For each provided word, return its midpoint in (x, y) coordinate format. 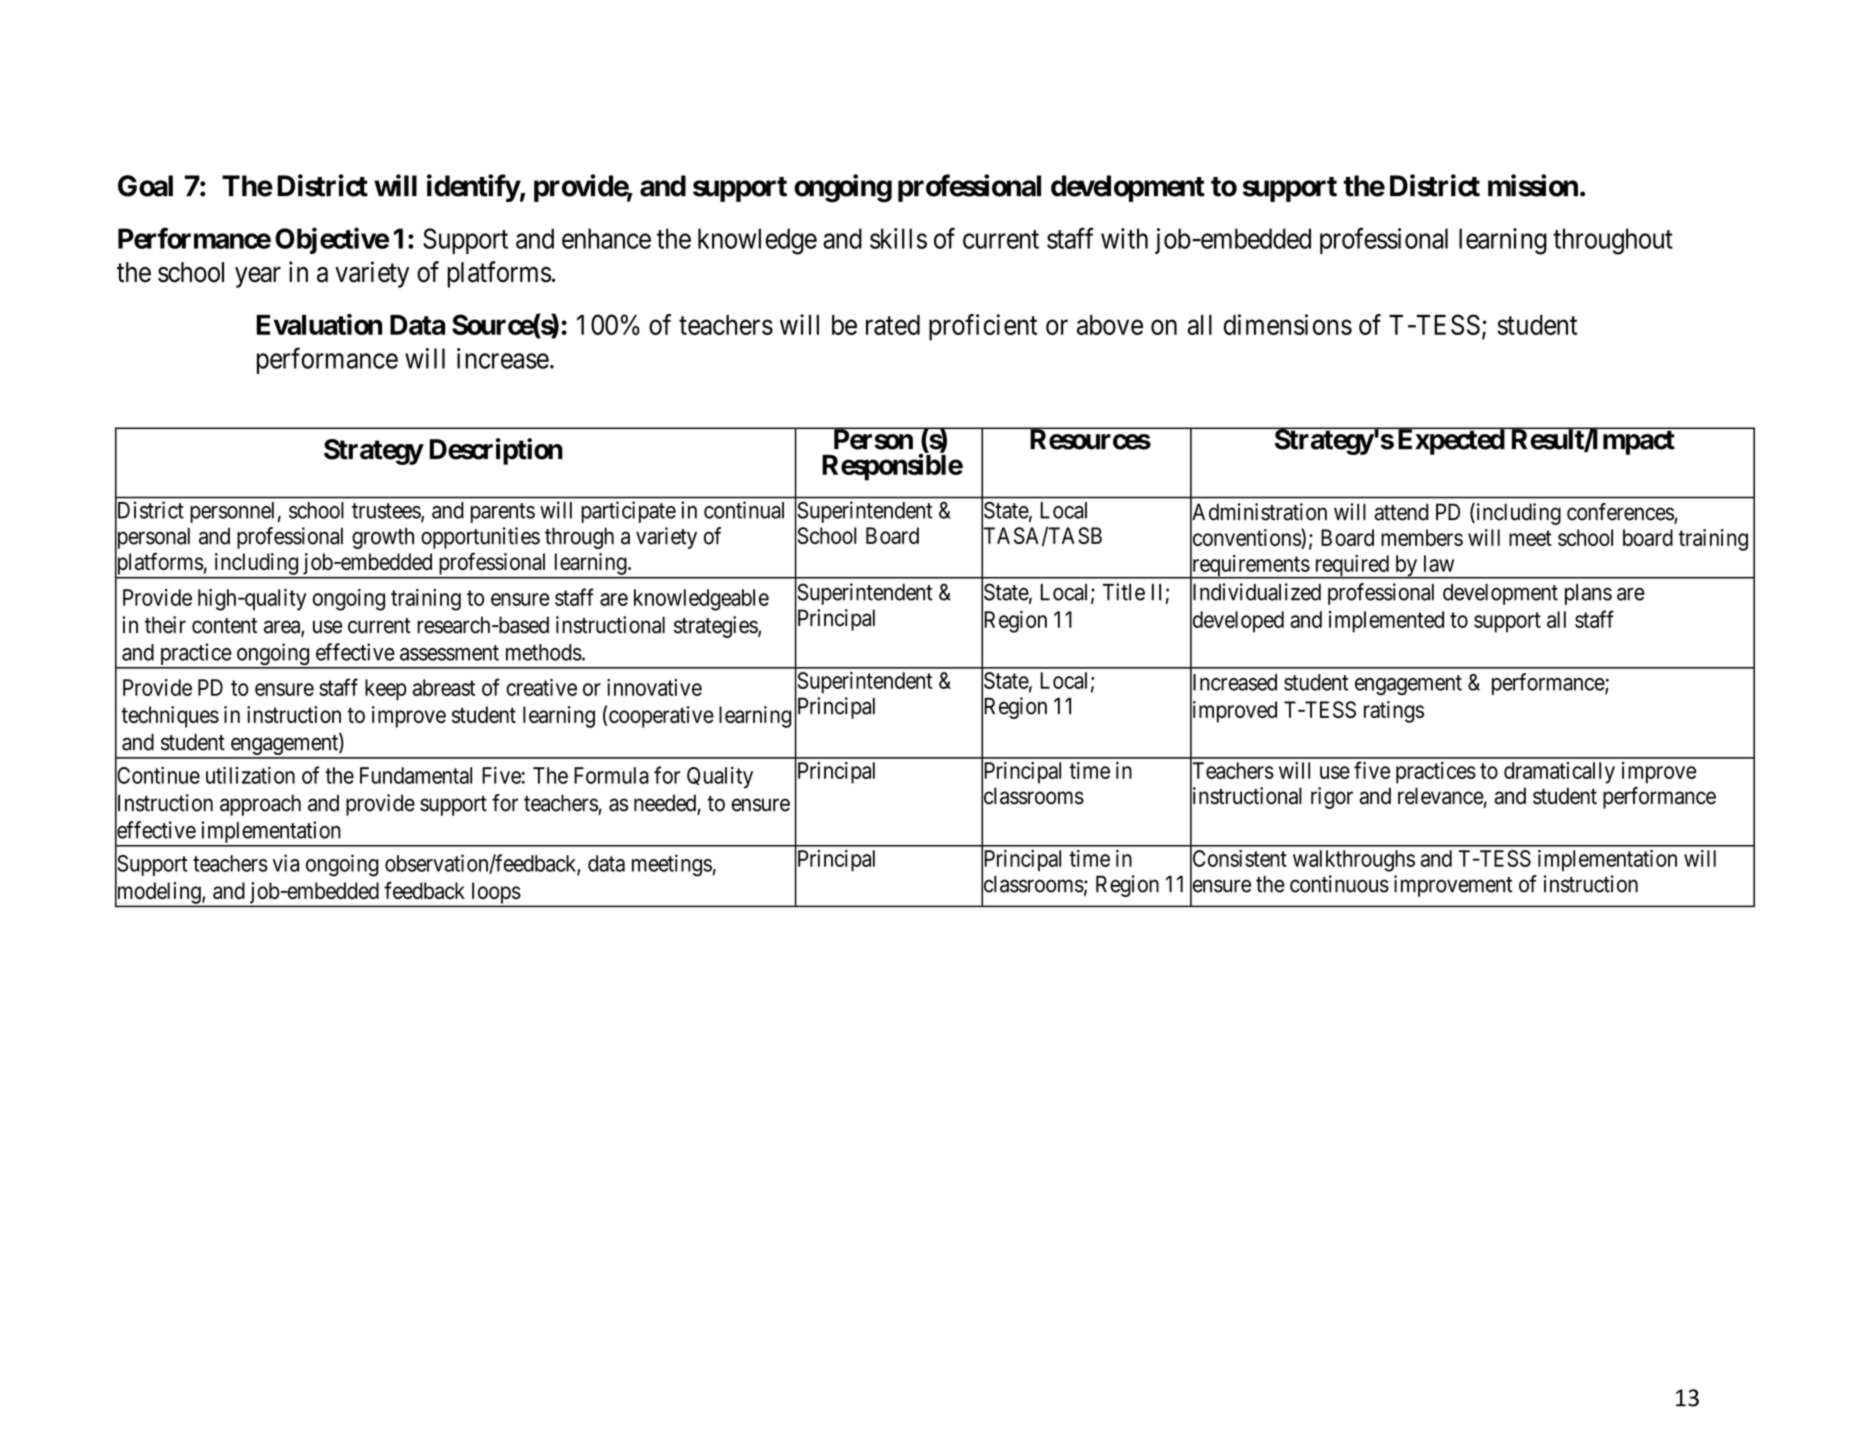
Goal (145, 186)
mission (1533, 185)
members (1422, 537)
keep (386, 690)
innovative (654, 687)
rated (893, 325)
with (1124, 238)
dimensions (1288, 324)
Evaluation (319, 324)
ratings (1394, 712)
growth (383, 538)
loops (495, 894)
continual (744, 510)
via (286, 863)
